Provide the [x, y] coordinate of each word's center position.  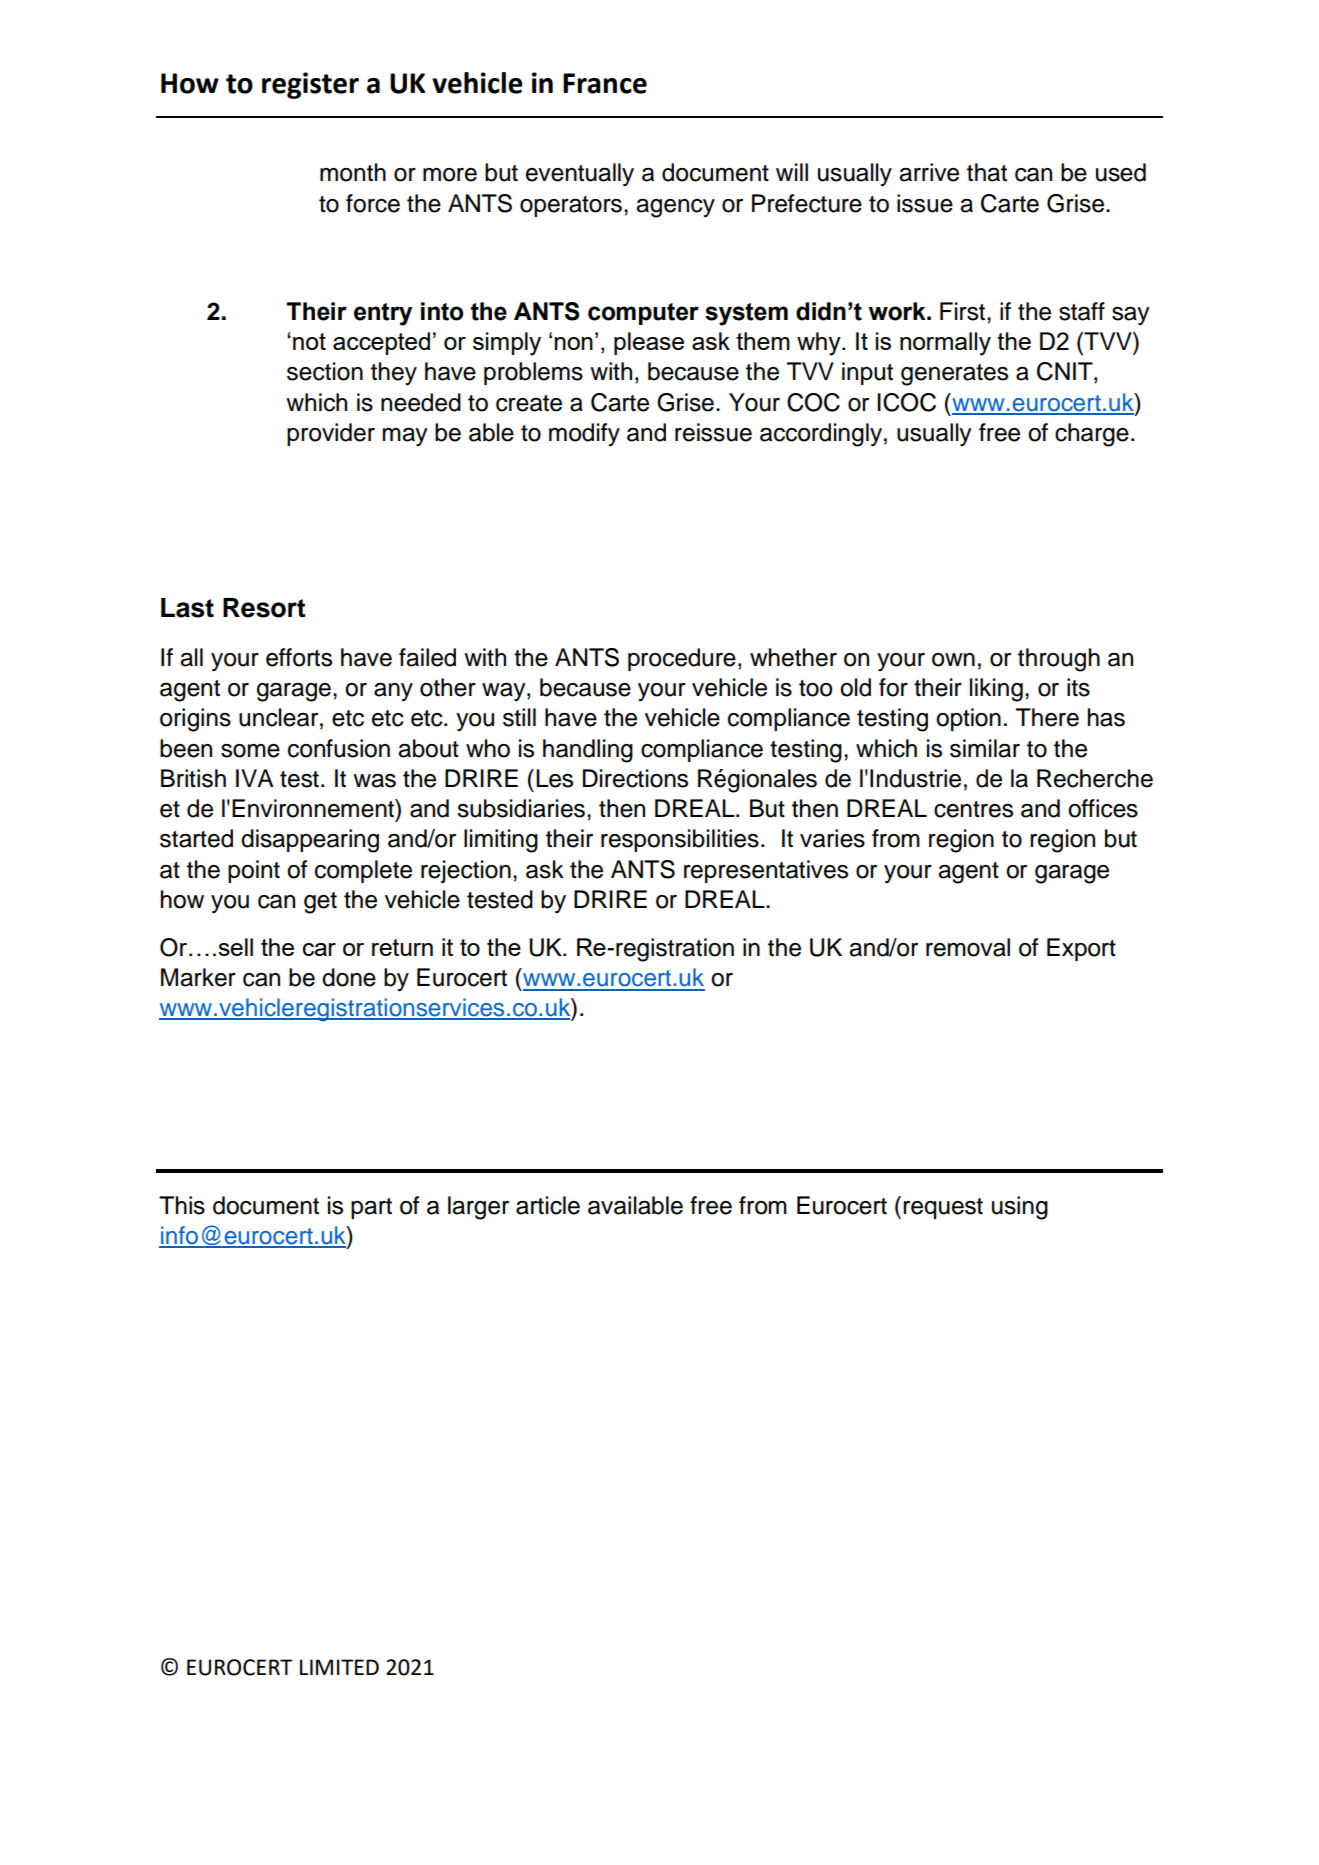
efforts [299, 657]
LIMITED [339, 1667]
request [943, 1208]
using [1020, 1208]
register [310, 85]
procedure [682, 659]
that [987, 172]
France [605, 83]
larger [478, 1208]
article [548, 1205]
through [1059, 660]
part [371, 1208]
